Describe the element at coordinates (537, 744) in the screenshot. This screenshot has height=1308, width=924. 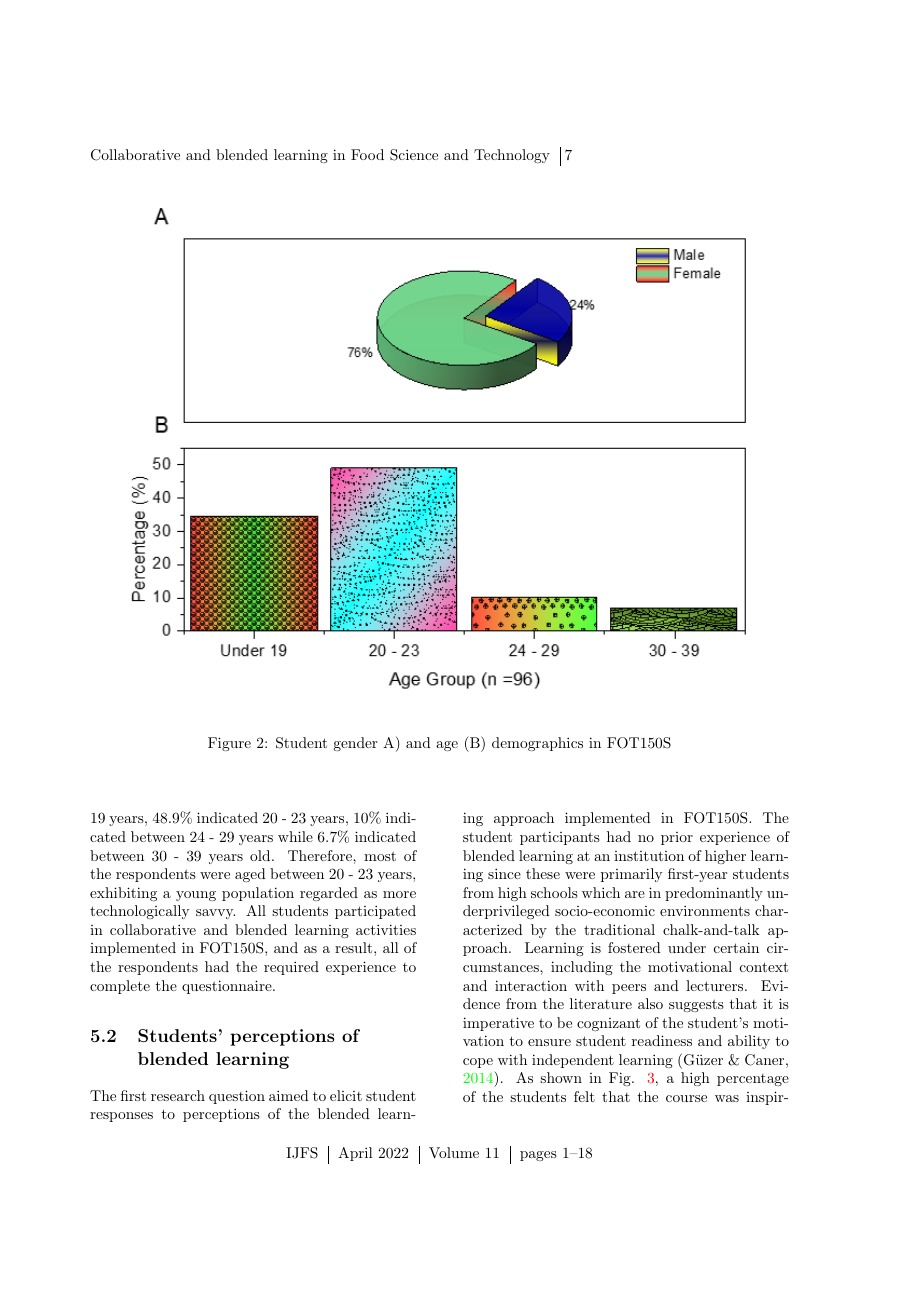
I see `demographics` at that location.
